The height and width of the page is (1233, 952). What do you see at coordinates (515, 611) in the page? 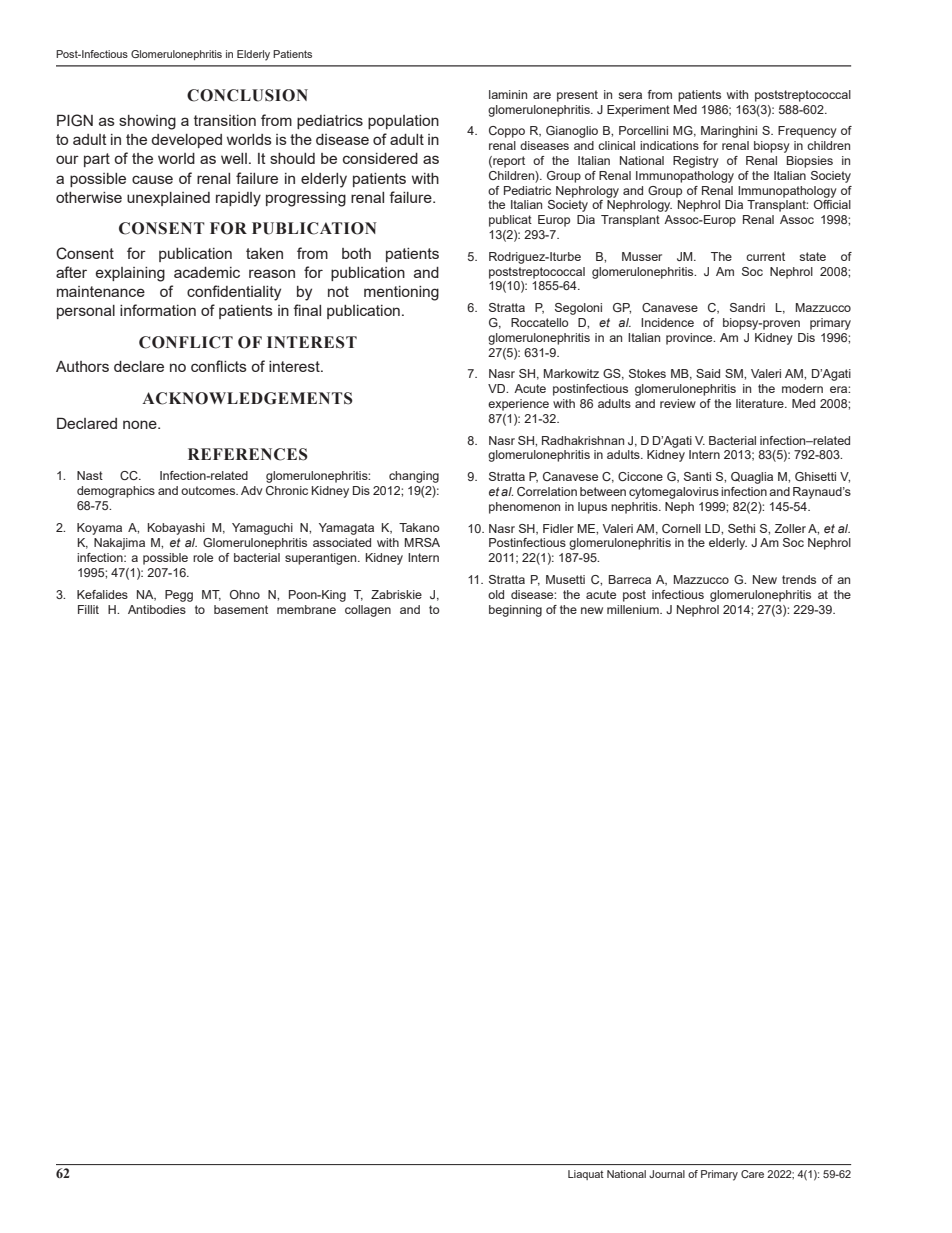
I see `beginning` at bounding box center [515, 611].
